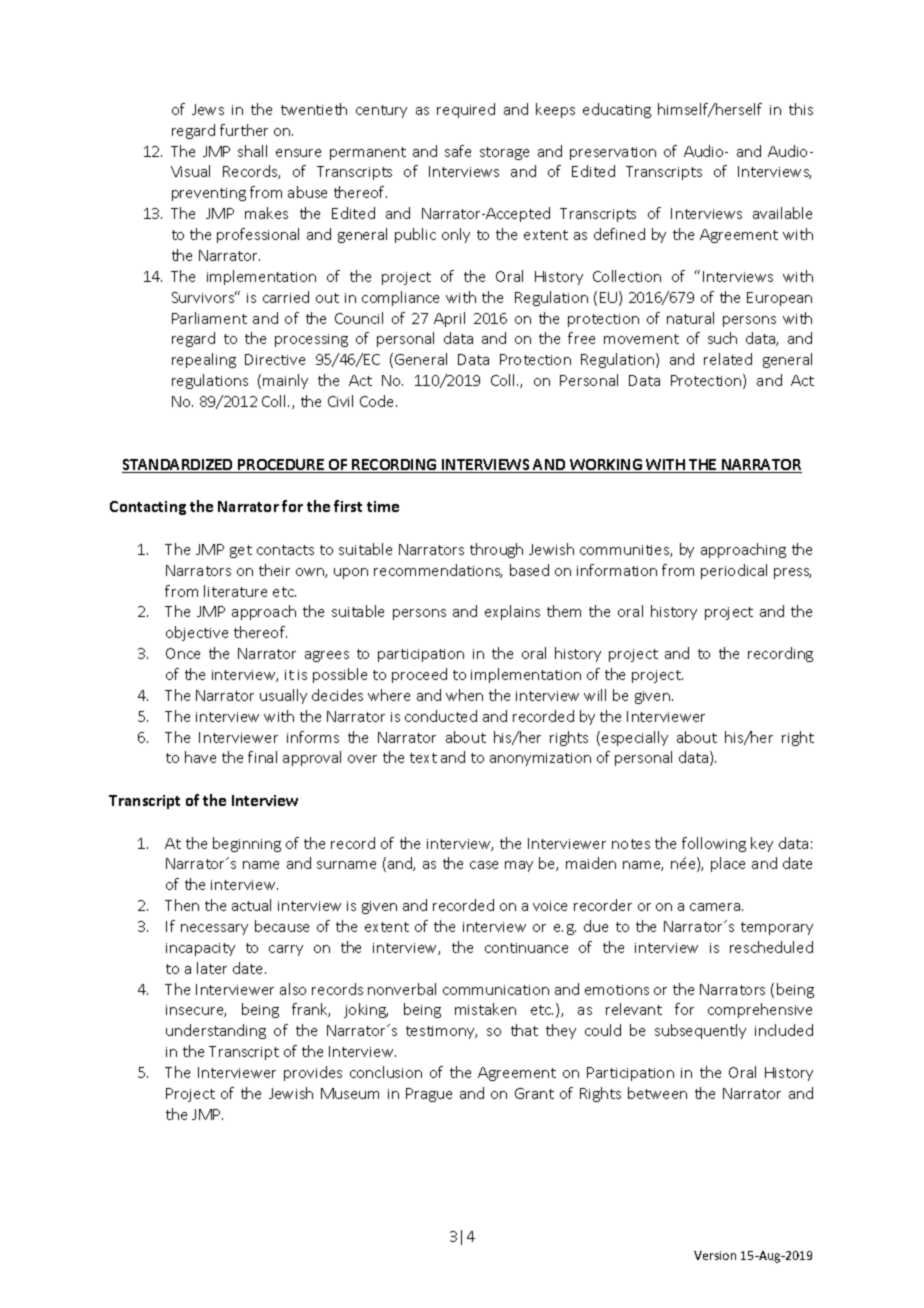 This screenshot has width=924, height=1308. I want to click on provides, so click(313, 1073).
